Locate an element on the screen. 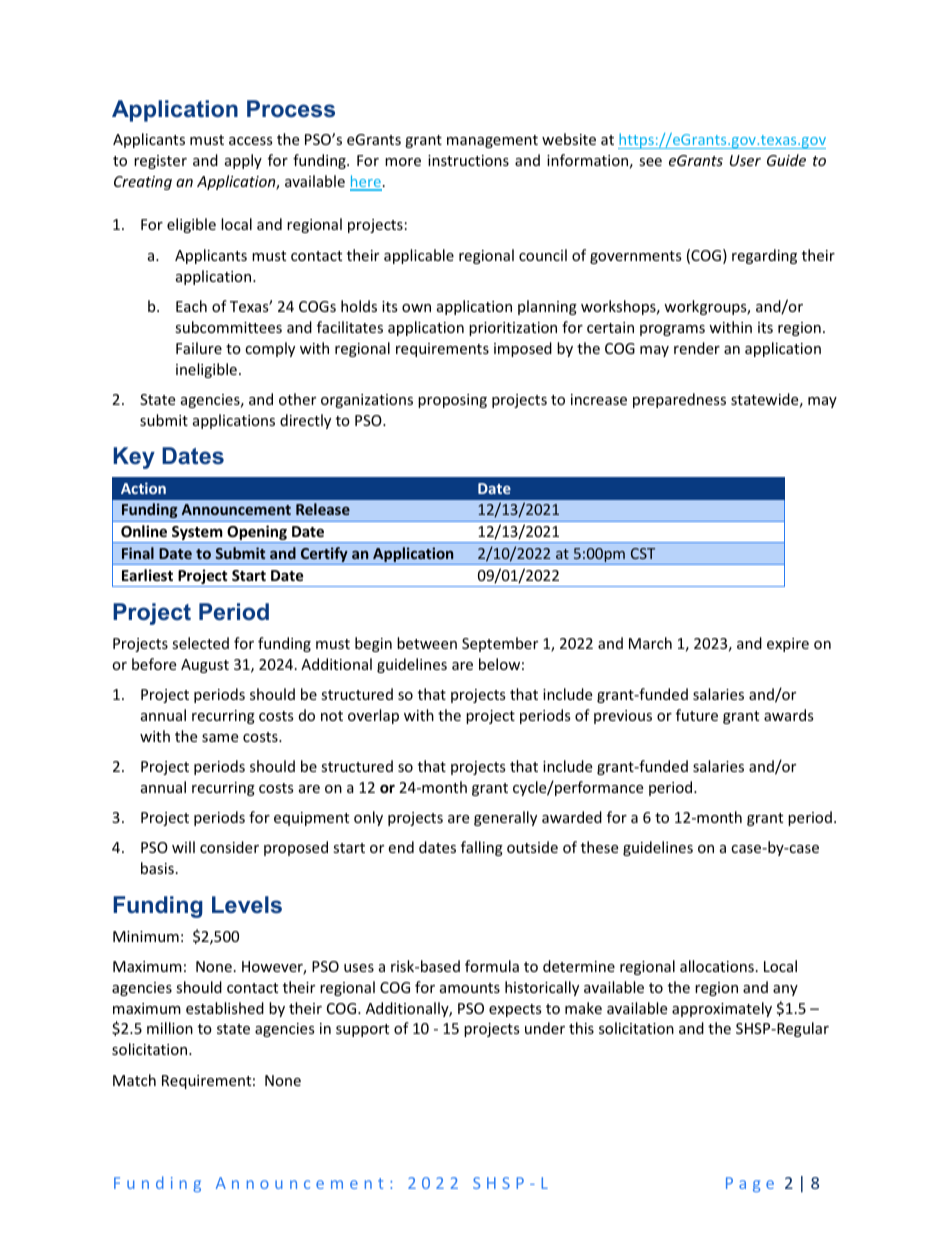 The height and width of the screenshot is (1233, 952). proposing is located at coordinates (452, 401).
